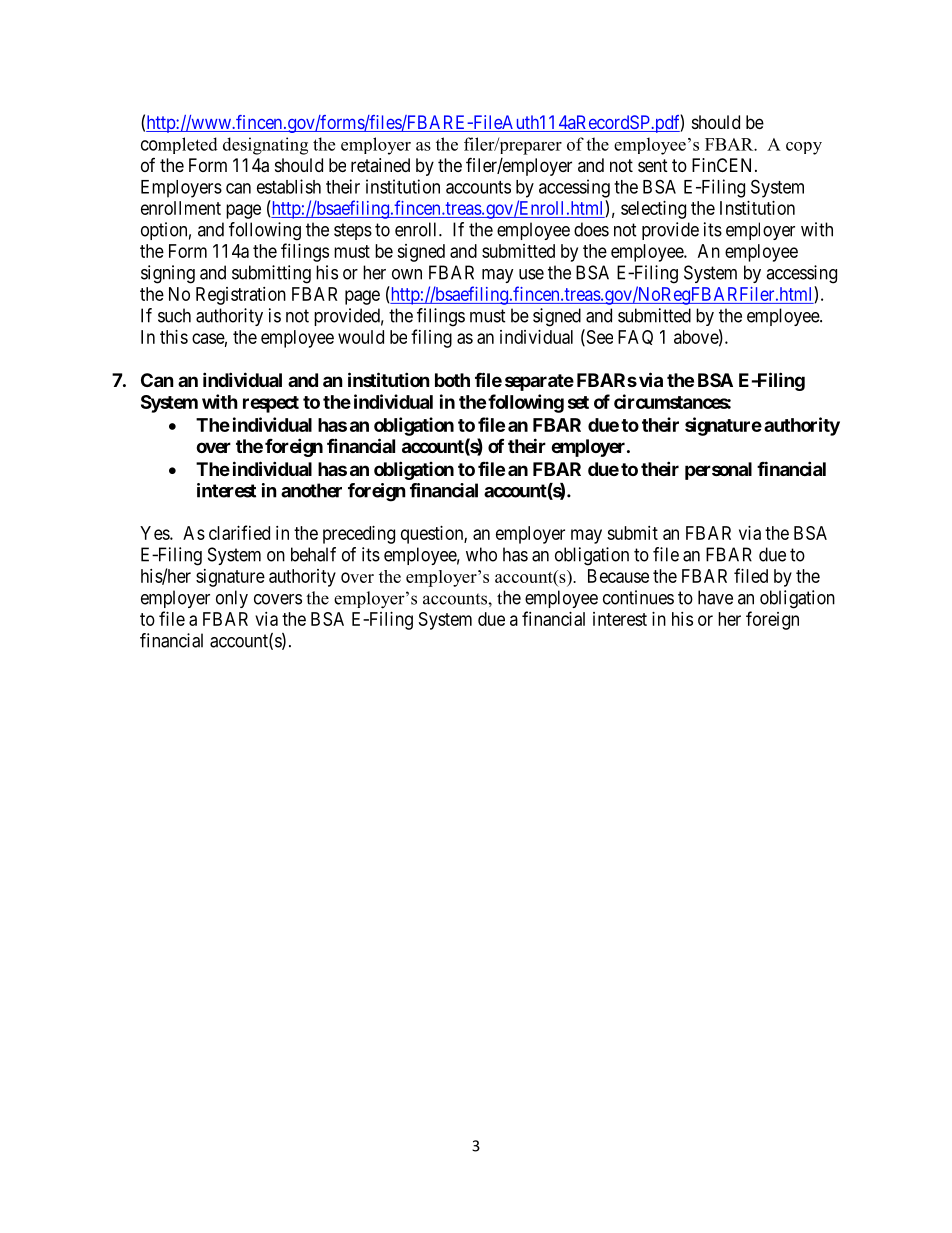  I want to click on only, so click(232, 599).
